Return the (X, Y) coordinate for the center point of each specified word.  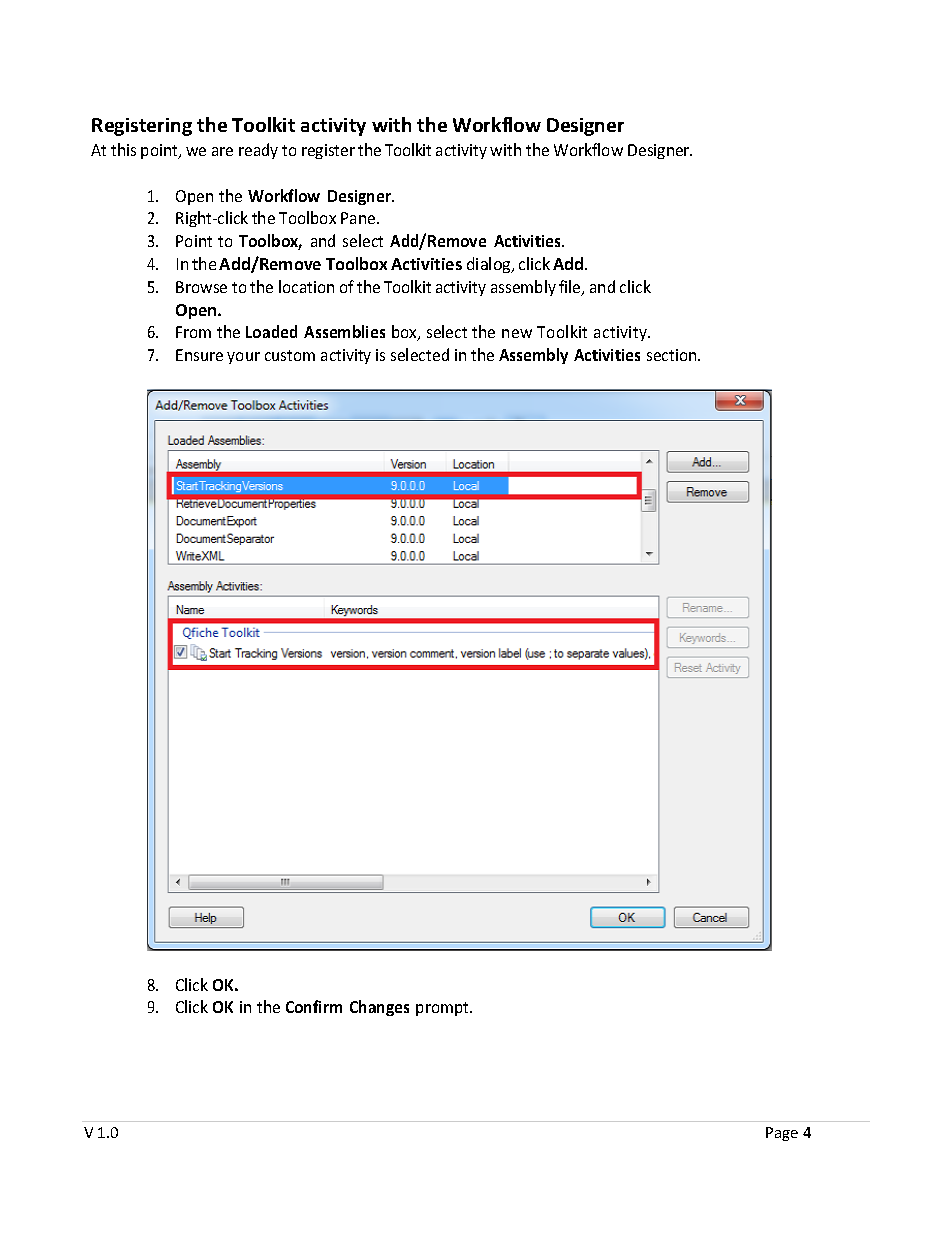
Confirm (314, 1006)
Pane (359, 218)
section (673, 355)
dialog (490, 265)
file (571, 288)
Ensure (199, 355)
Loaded (271, 331)
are (222, 151)
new (517, 333)
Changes (379, 1008)
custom (290, 355)
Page (782, 1134)
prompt (443, 1009)
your (243, 358)
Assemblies (344, 331)
